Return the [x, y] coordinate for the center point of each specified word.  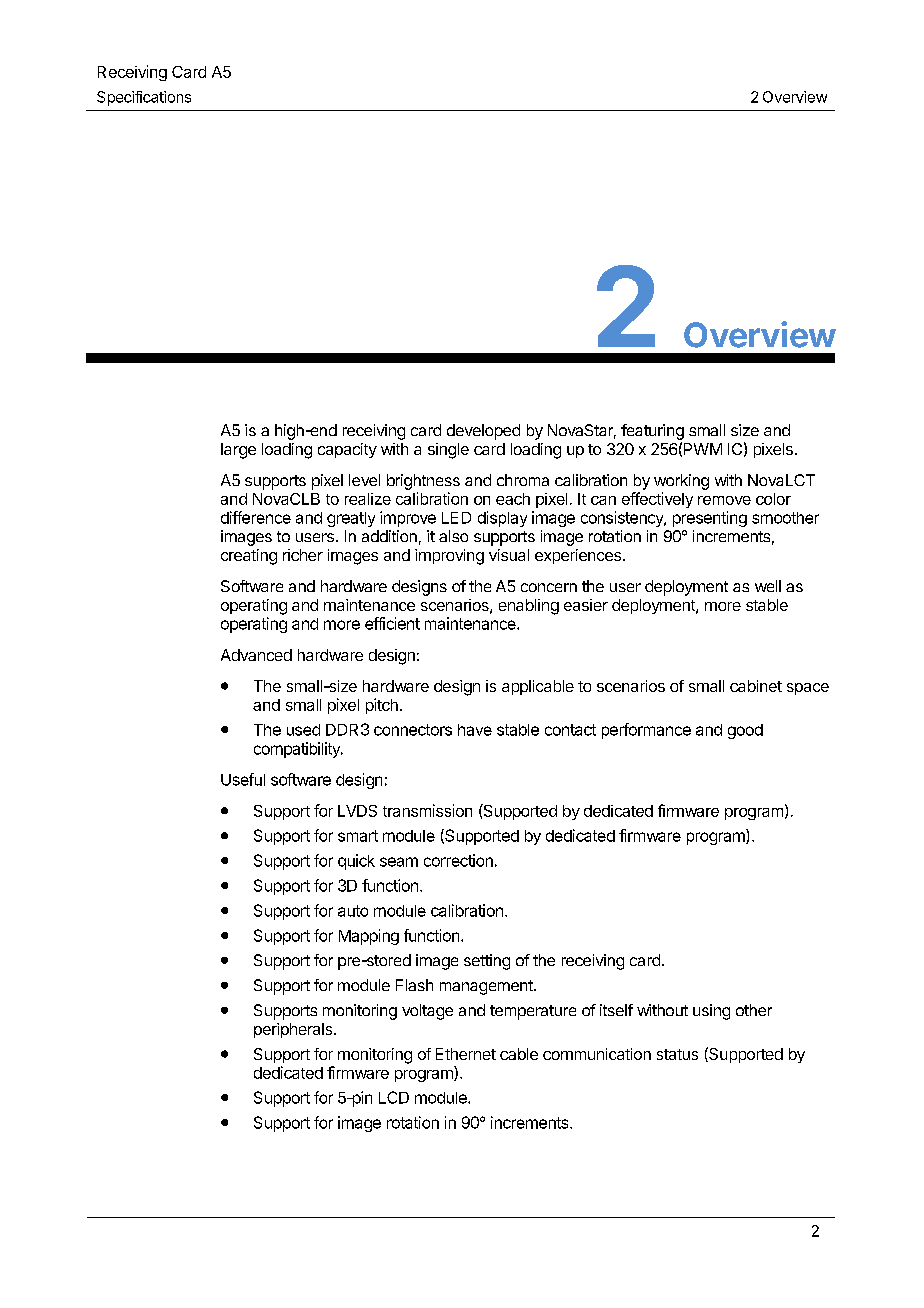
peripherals [294, 1030]
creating [249, 557]
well [768, 586]
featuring [652, 432]
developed [483, 432]
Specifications [144, 98]
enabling [529, 607]
